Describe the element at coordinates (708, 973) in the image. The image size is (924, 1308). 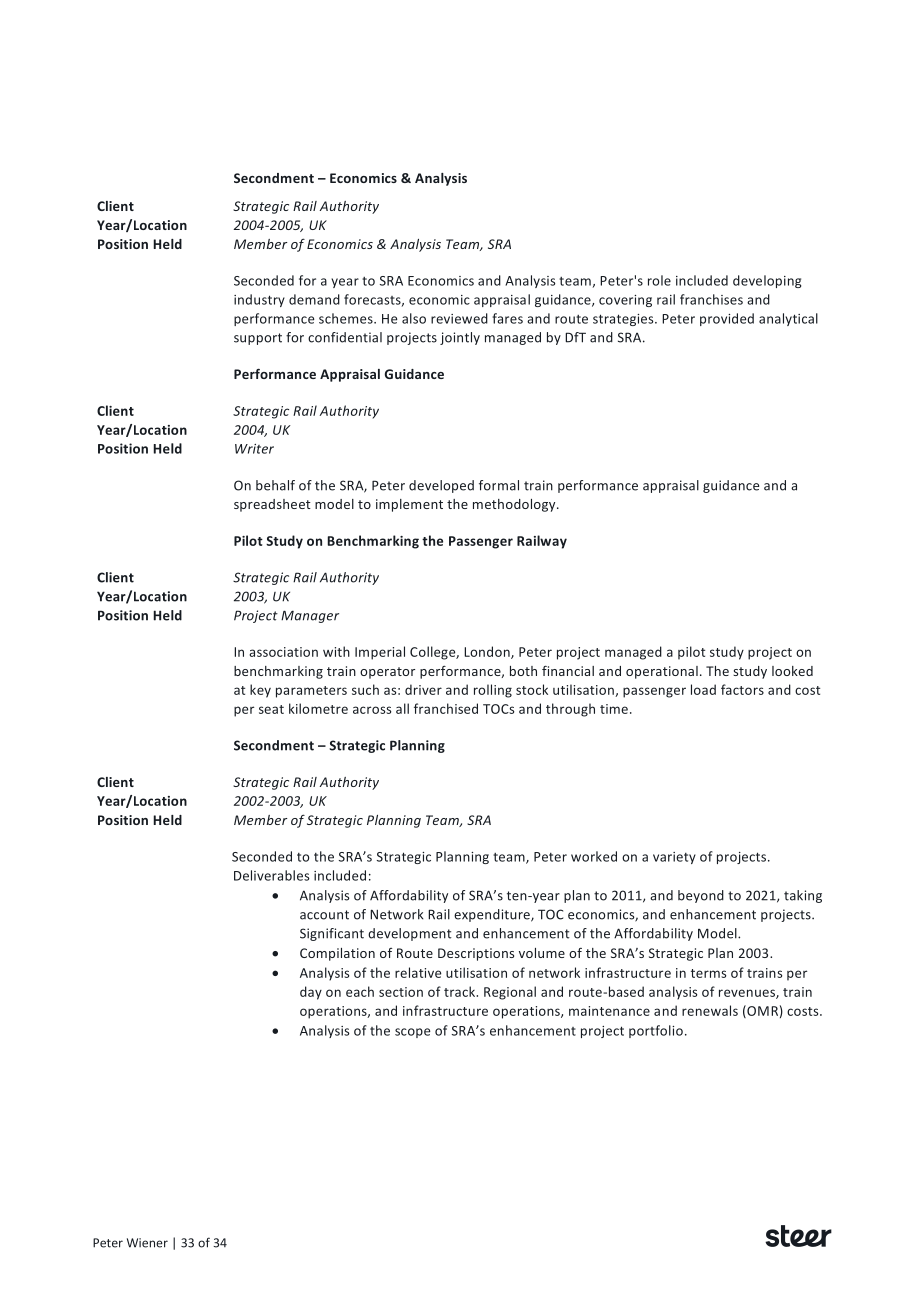
I see `terms` at that location.
